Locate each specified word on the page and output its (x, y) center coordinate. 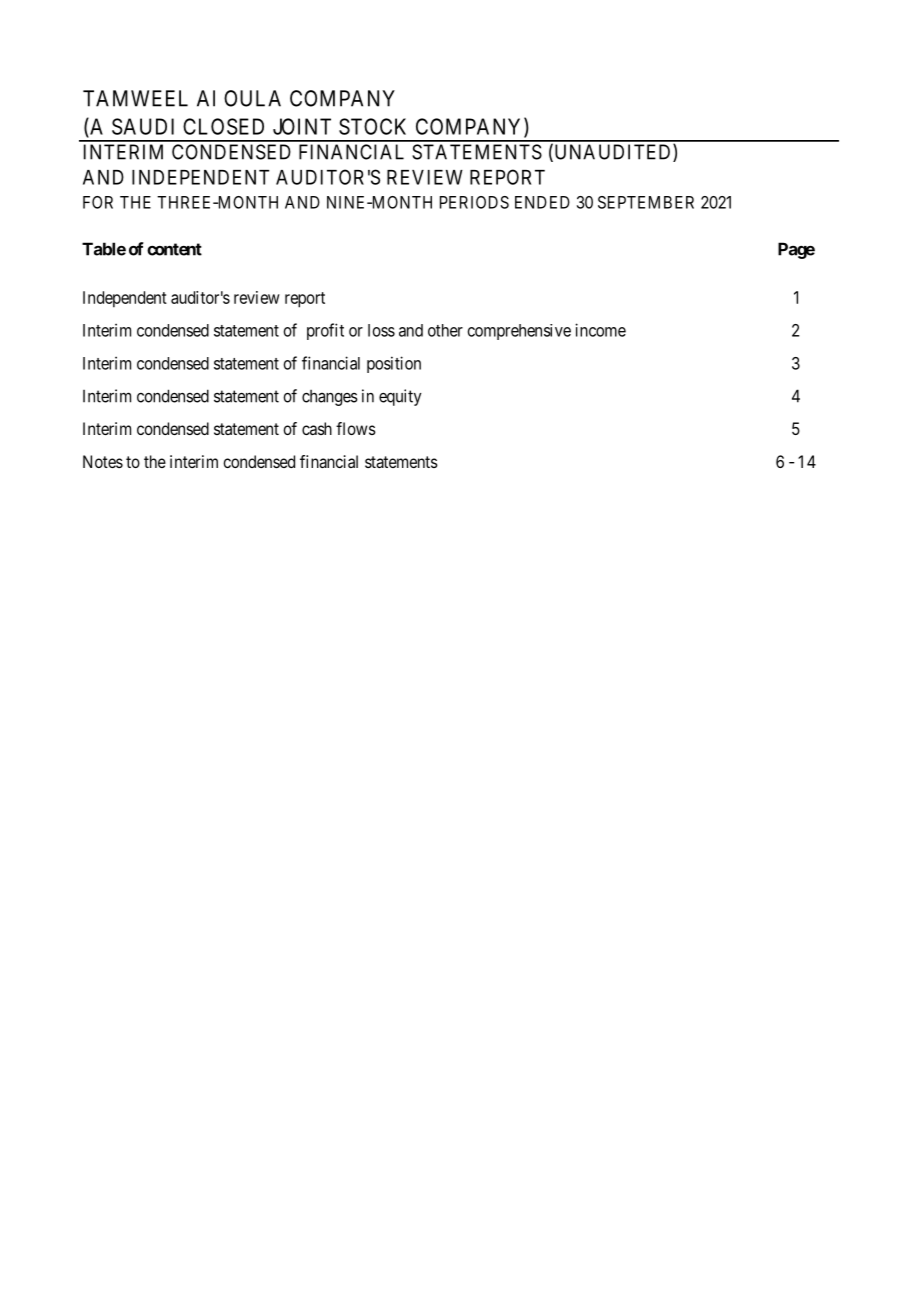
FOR (98, 202)
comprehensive (519, 332)
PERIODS (474, 202)
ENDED (542, 202)
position (394, 364)
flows (356, 428)
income (600, 330)
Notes (103, 461)
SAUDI (143, 126)
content (174, 249)
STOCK (372, 126)
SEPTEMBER (646, 202)
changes (330, 398)
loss (381, 330)
